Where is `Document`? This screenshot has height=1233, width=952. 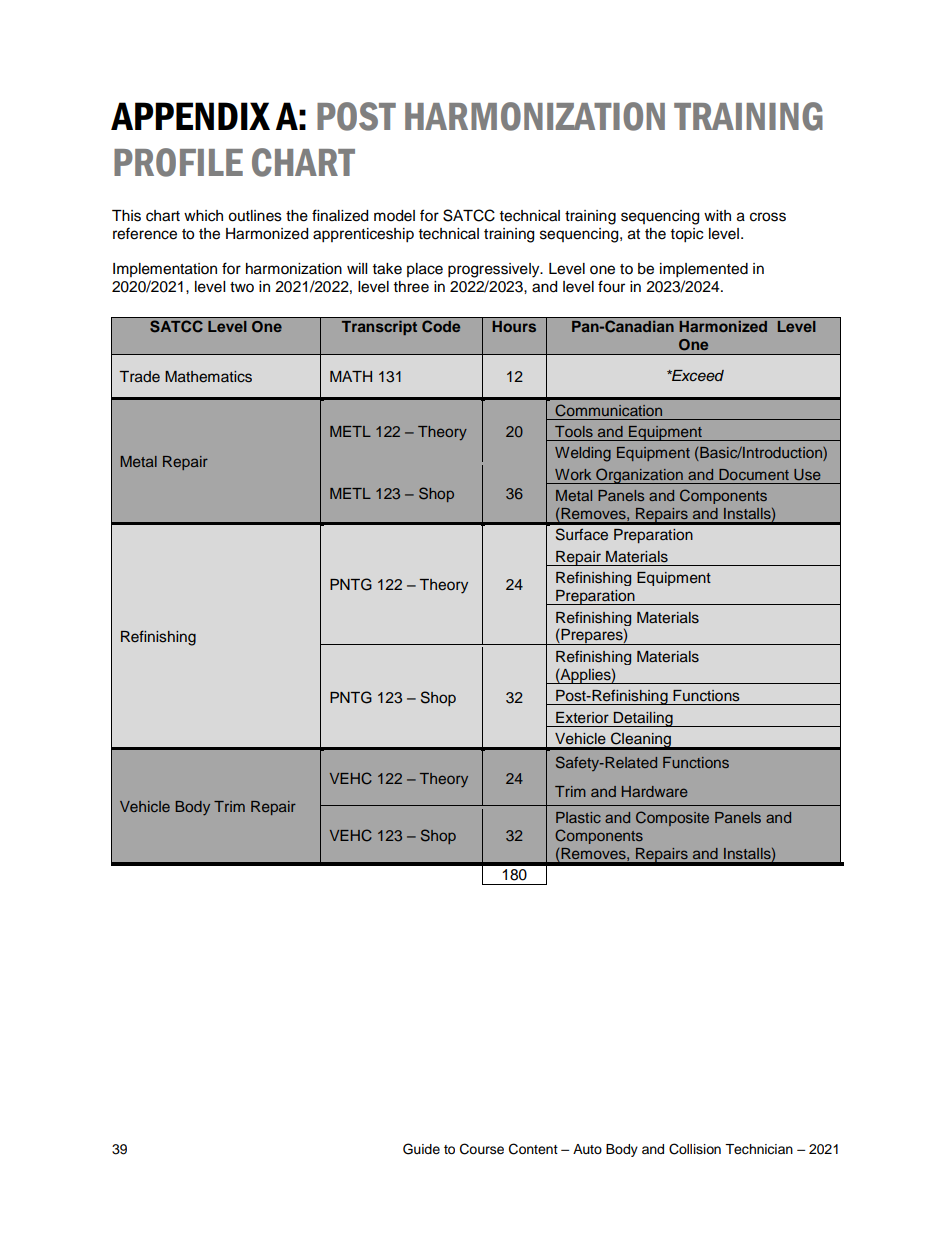 Document is located at coordinates (754, 474).
